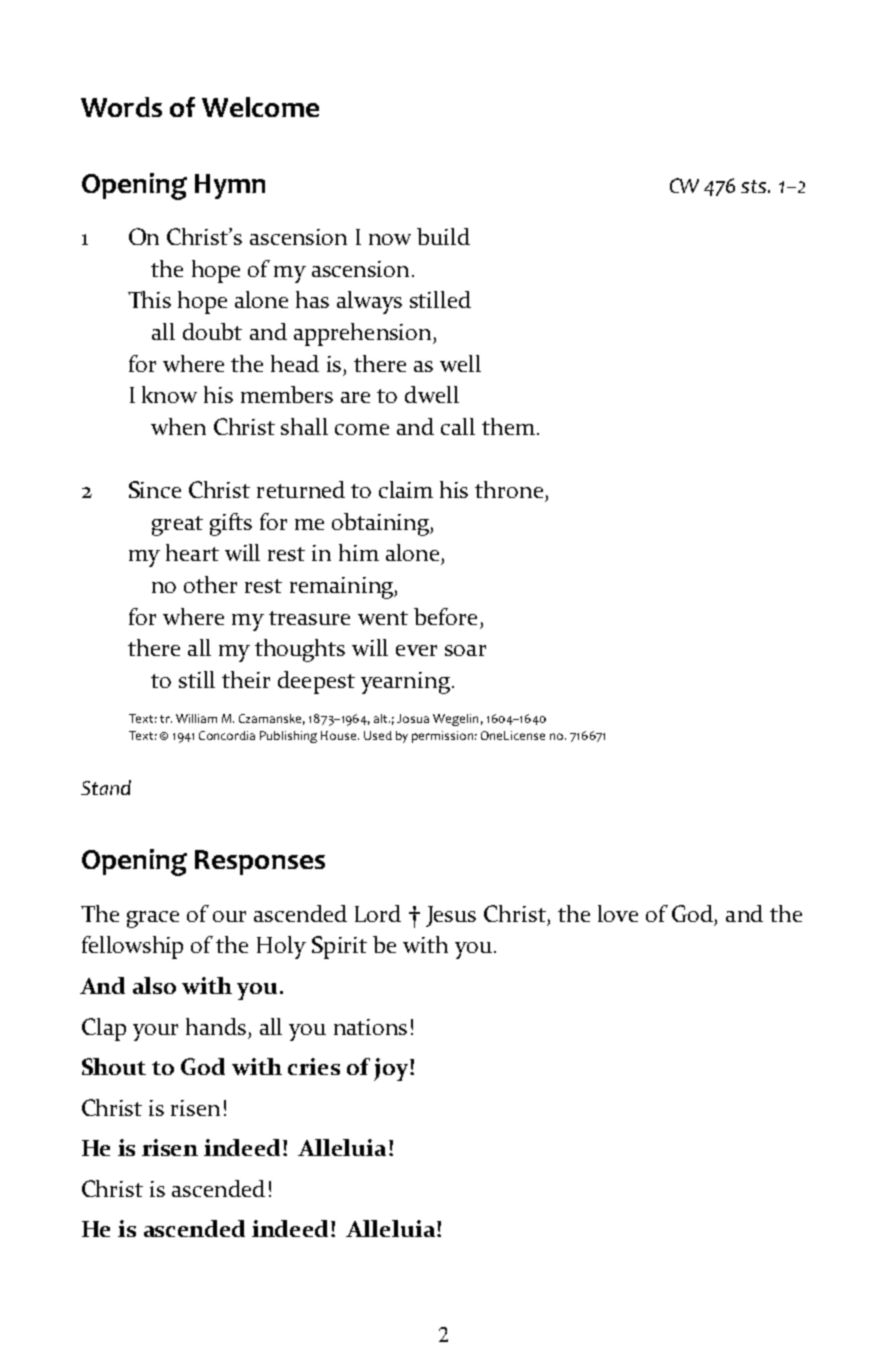 This screenshot has width=887, height=1372. Describe the element at coordinates (508, 426) in the screenshot. I see `them` at that location.
